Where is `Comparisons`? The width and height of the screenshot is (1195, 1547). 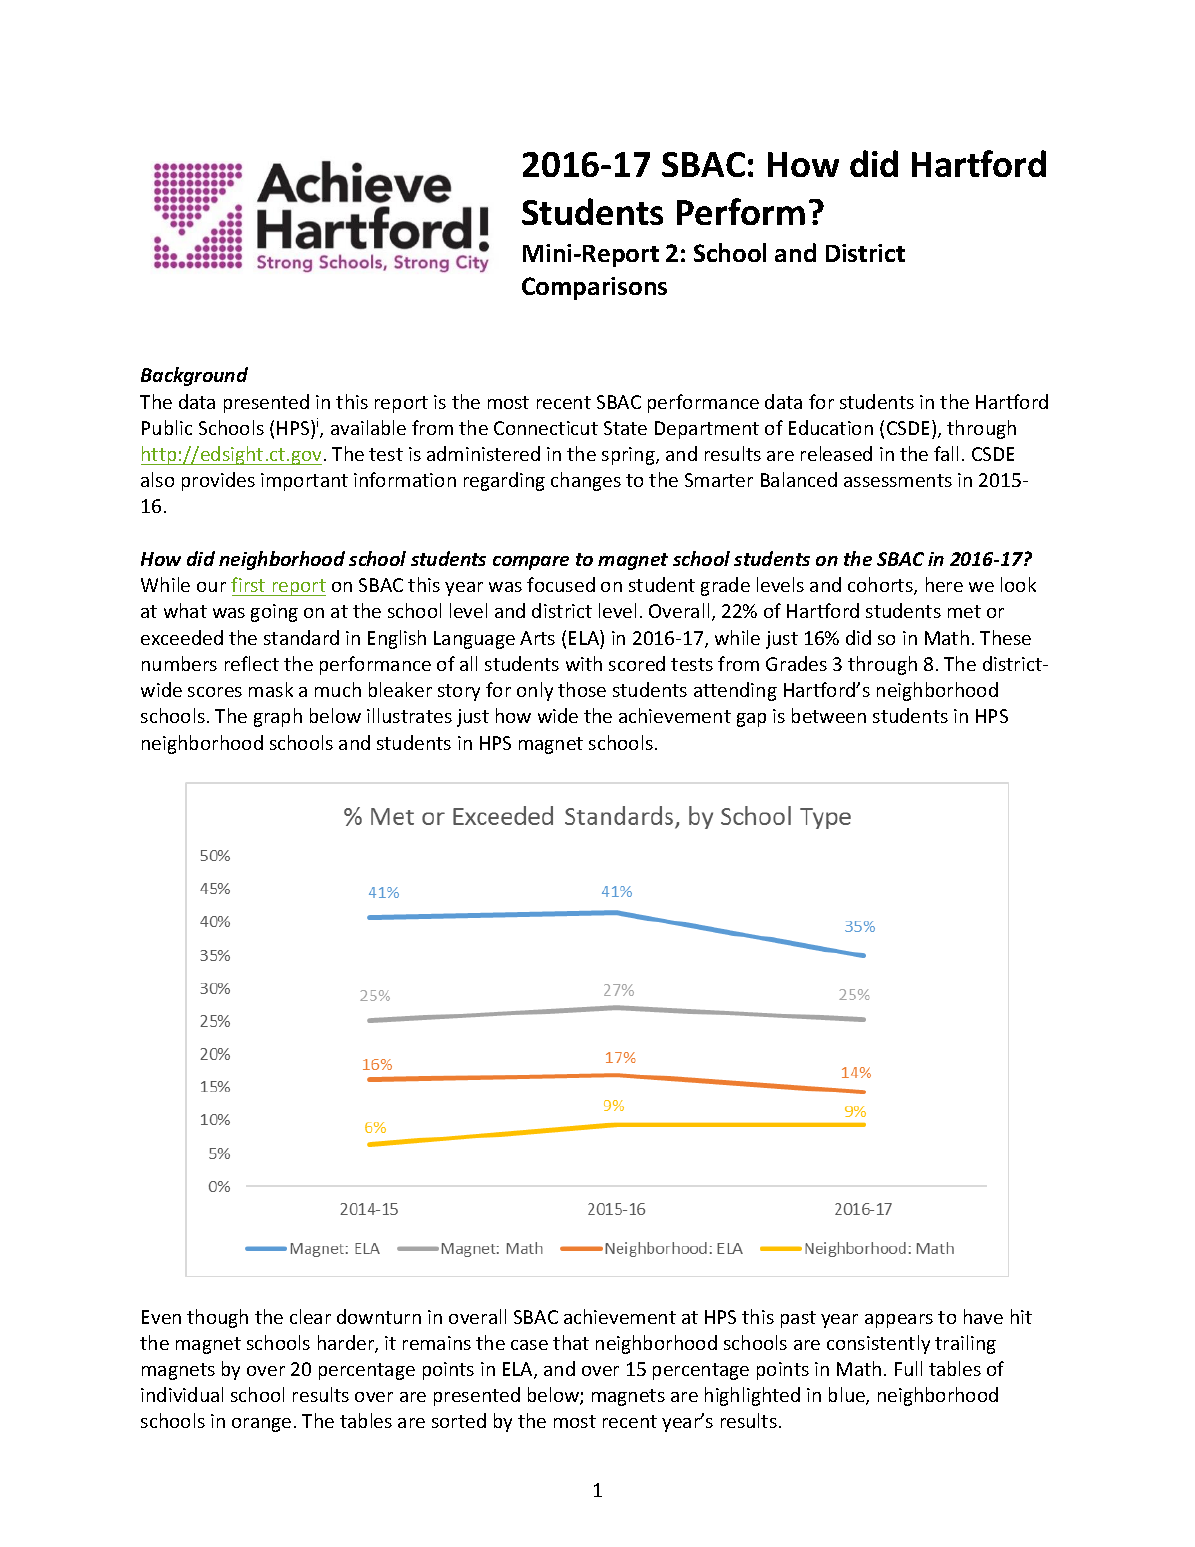 Comparisons is located at coordinates (594, 288).
